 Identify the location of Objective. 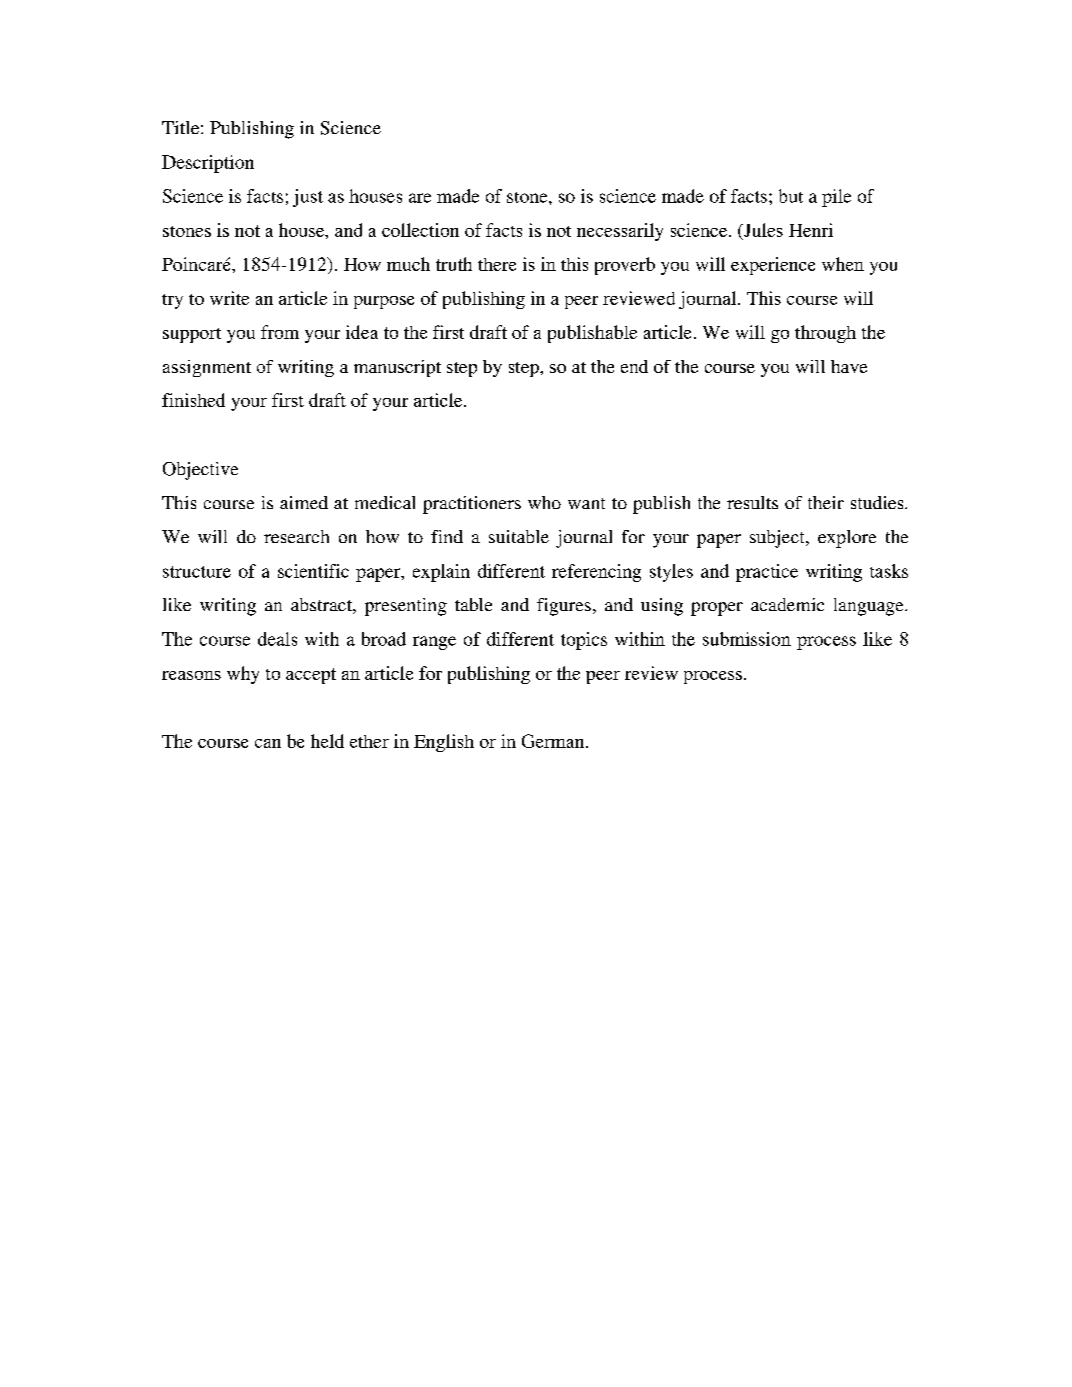
(200, 471).
